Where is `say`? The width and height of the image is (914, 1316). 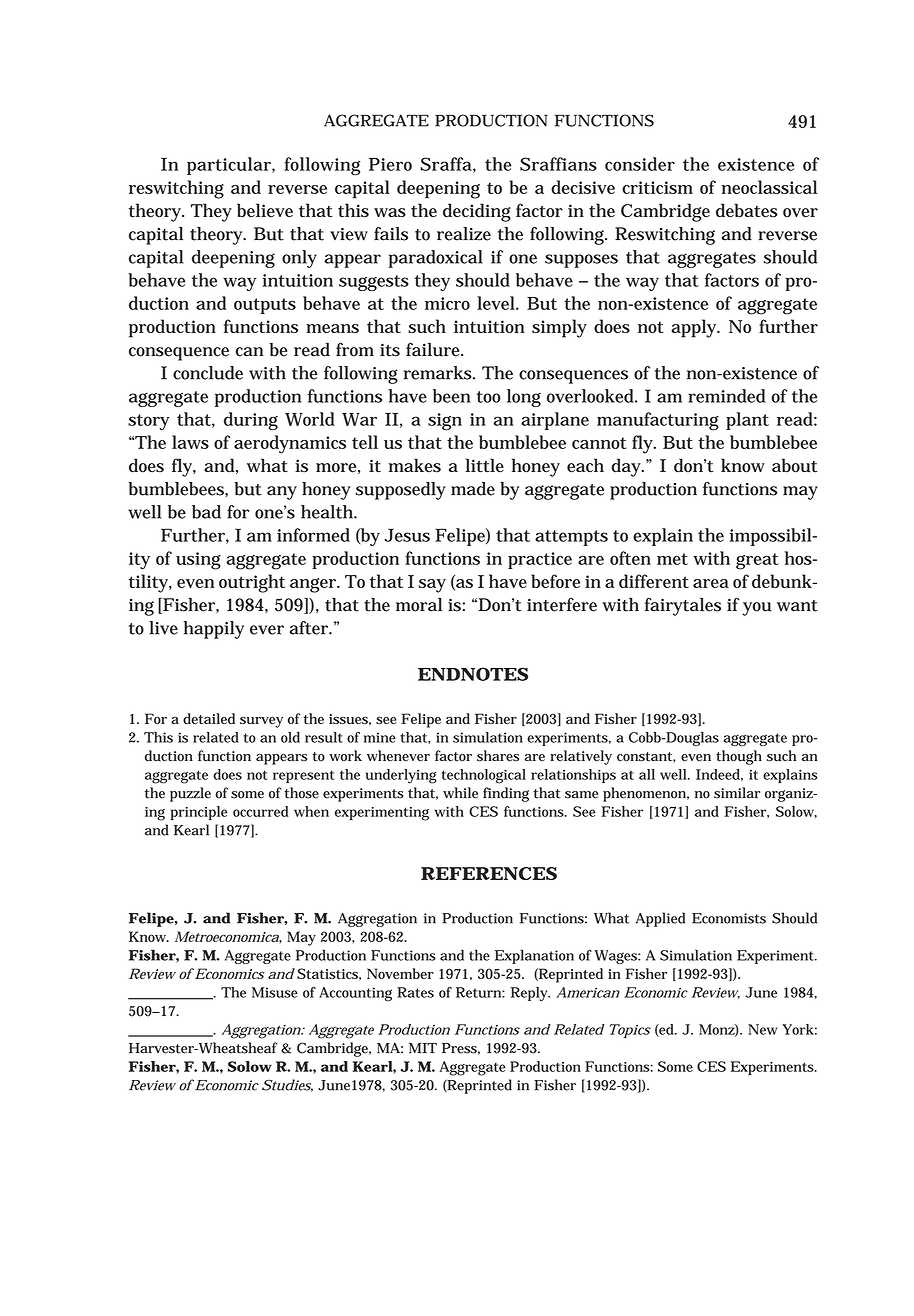 say is located at coordinates (432, 586).
